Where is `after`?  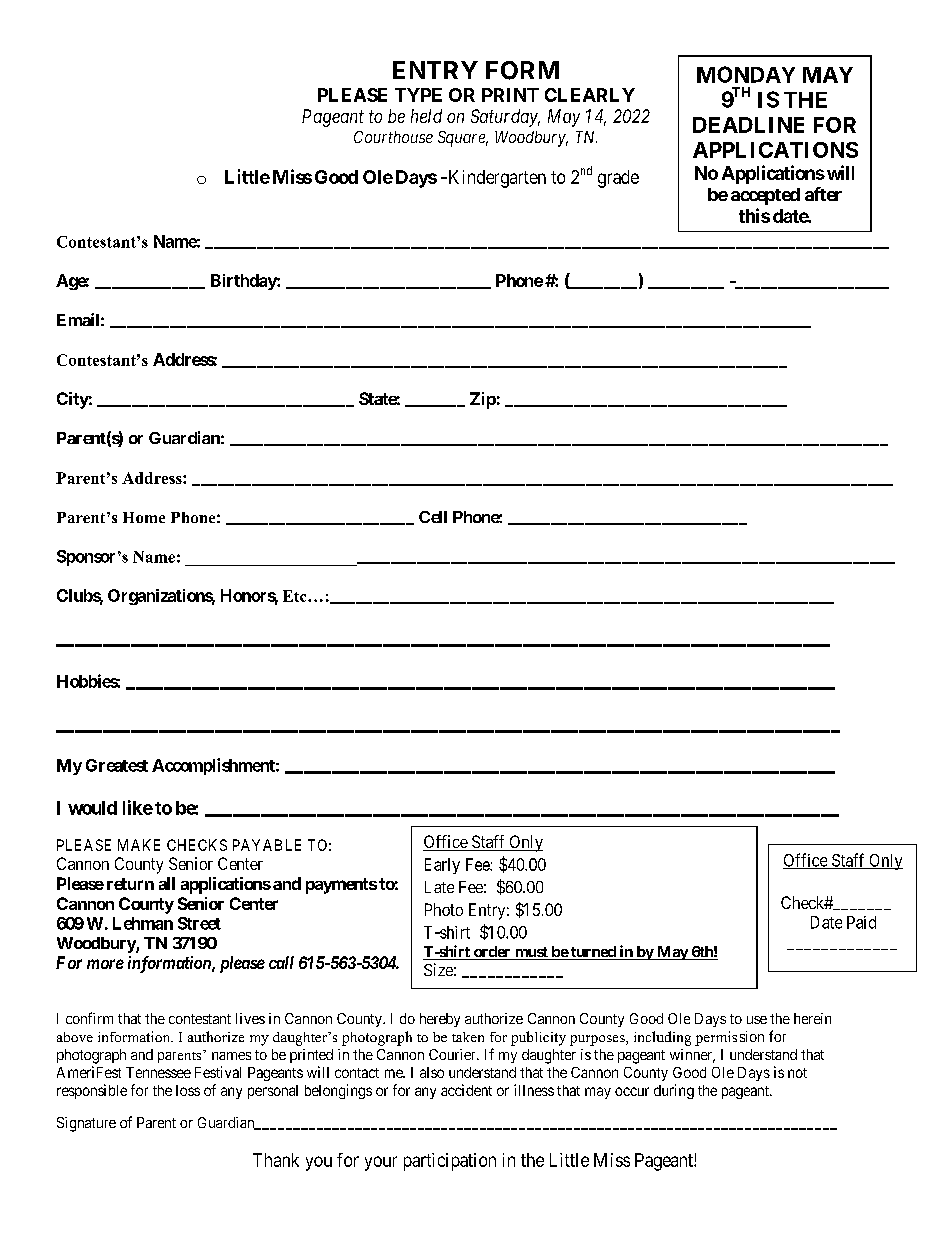 after is located at coordinates (823, 194).
